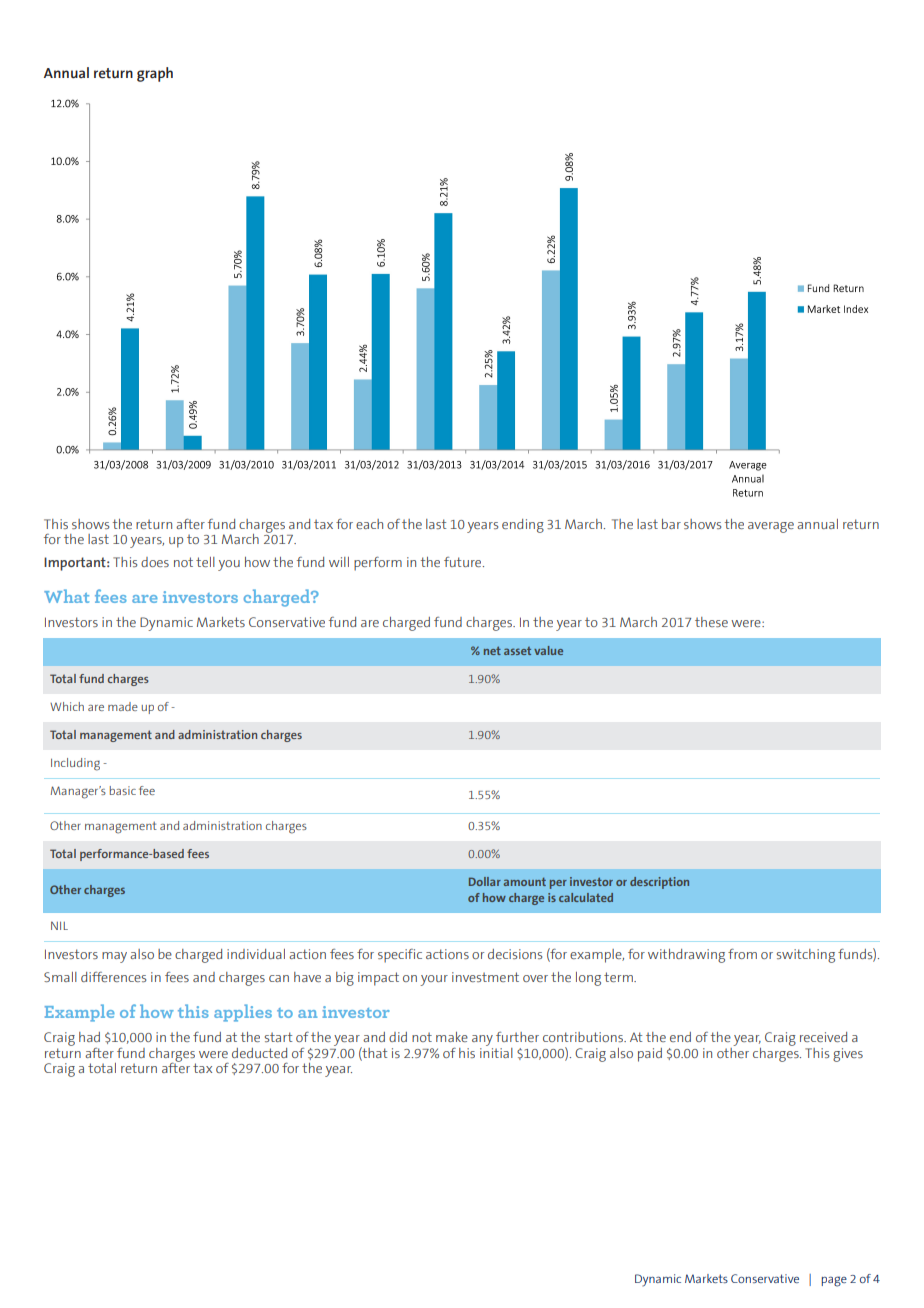 Image resolution: width=924 pixels, height=1308 pixels. I want to click on deducted, so click(259, 1053).
